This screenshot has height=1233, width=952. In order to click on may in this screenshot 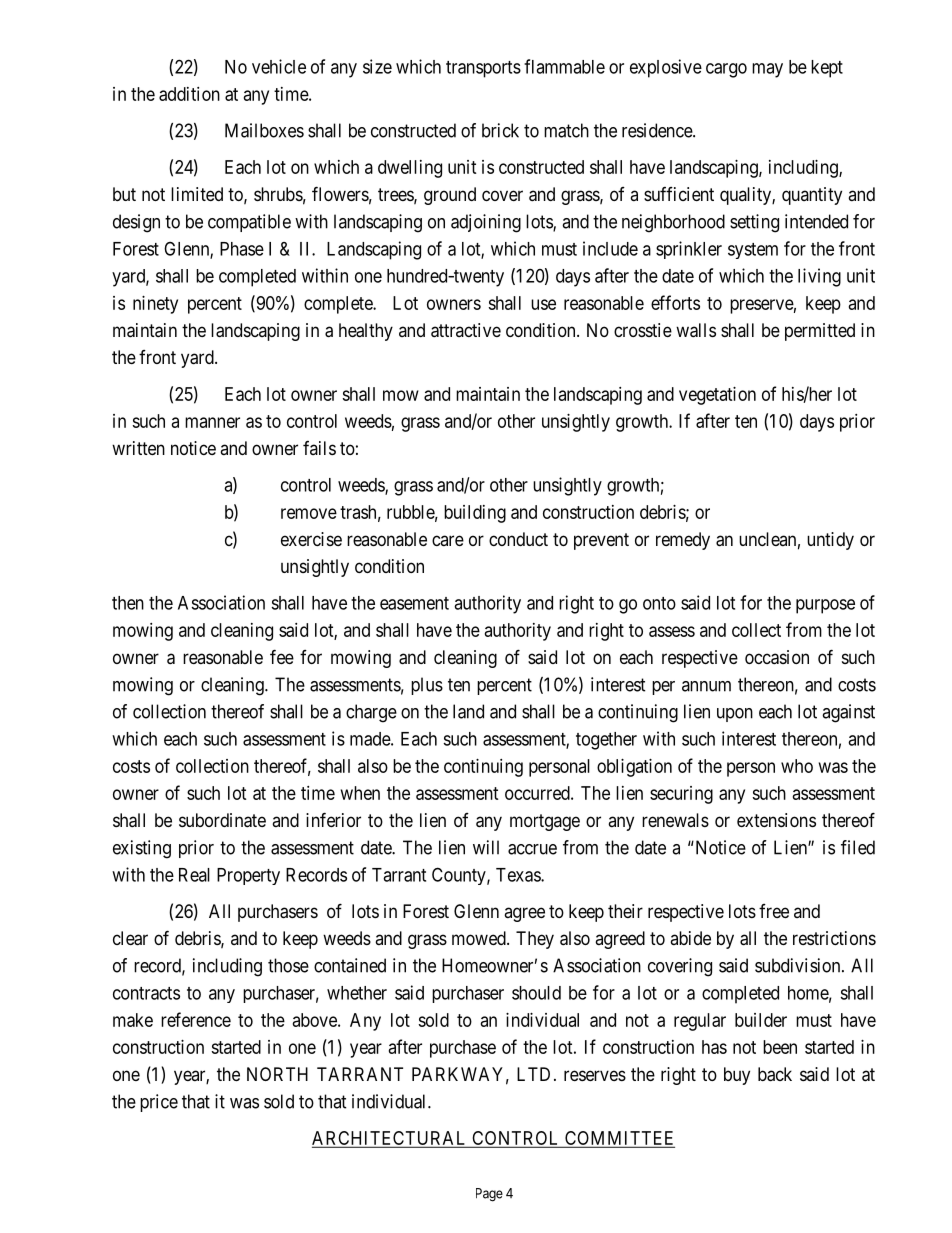, I will do `click(767, 70)`.
